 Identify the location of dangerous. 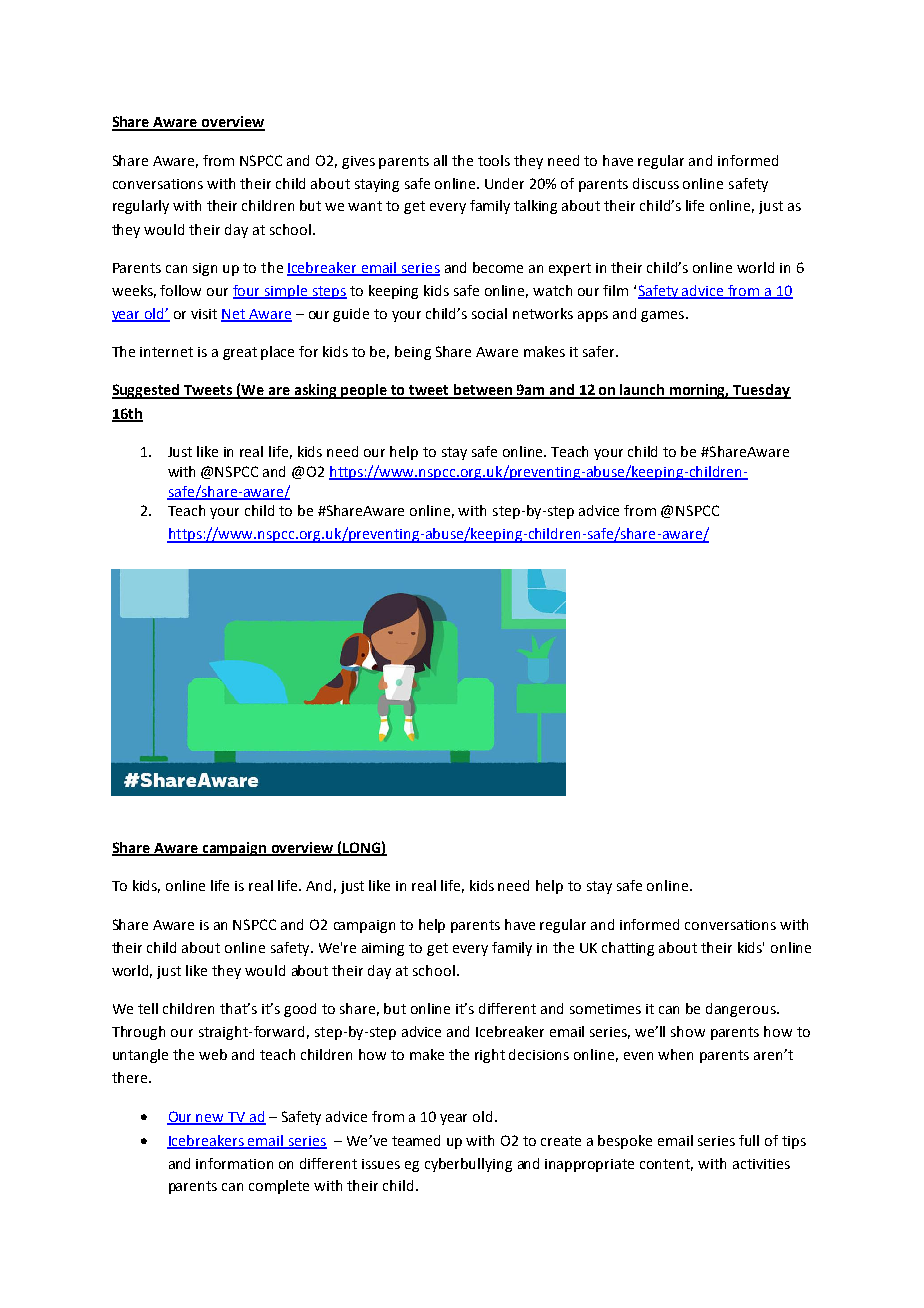
(742, 1010).
